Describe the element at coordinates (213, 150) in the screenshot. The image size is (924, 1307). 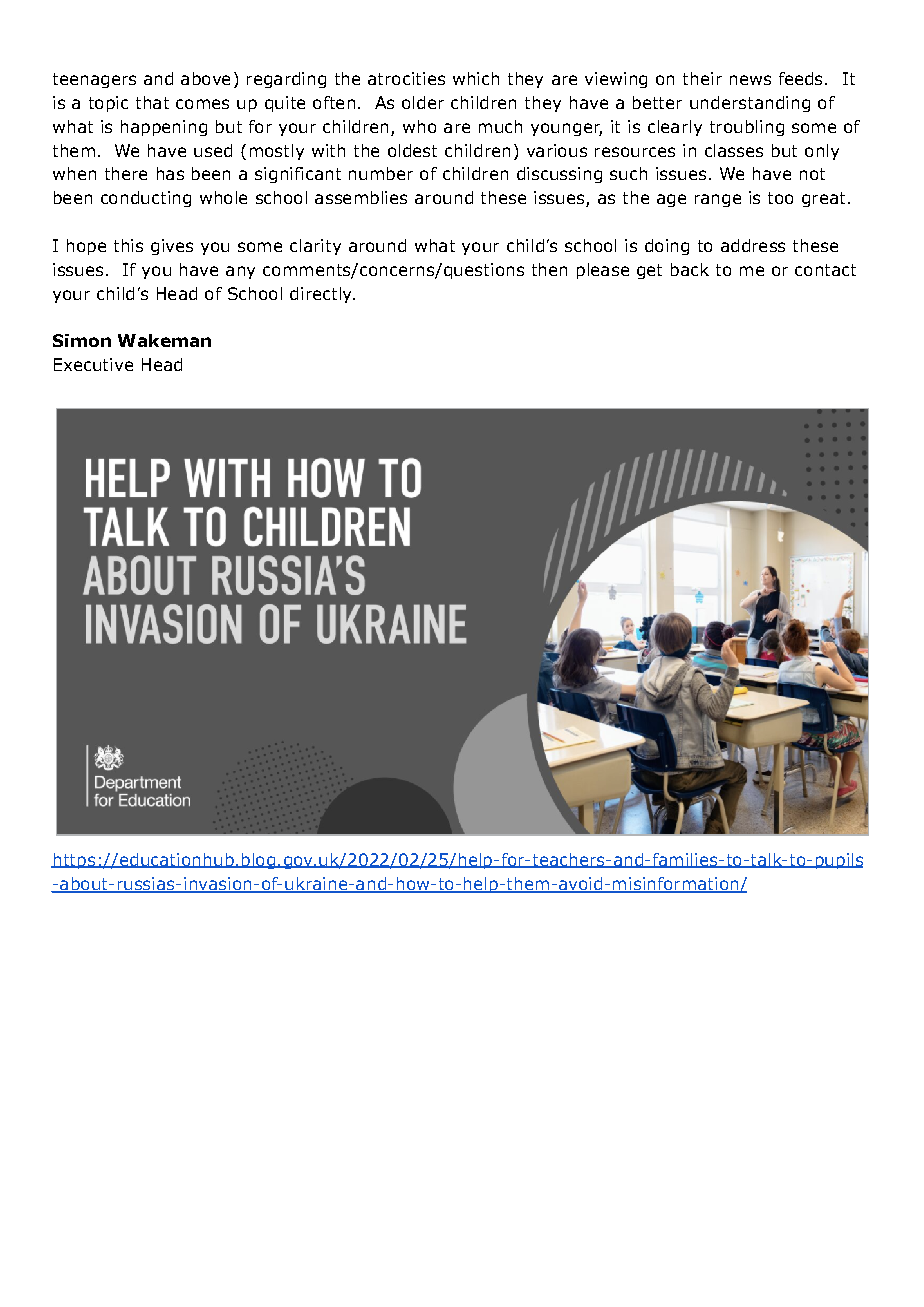
I see `used` at that location.
